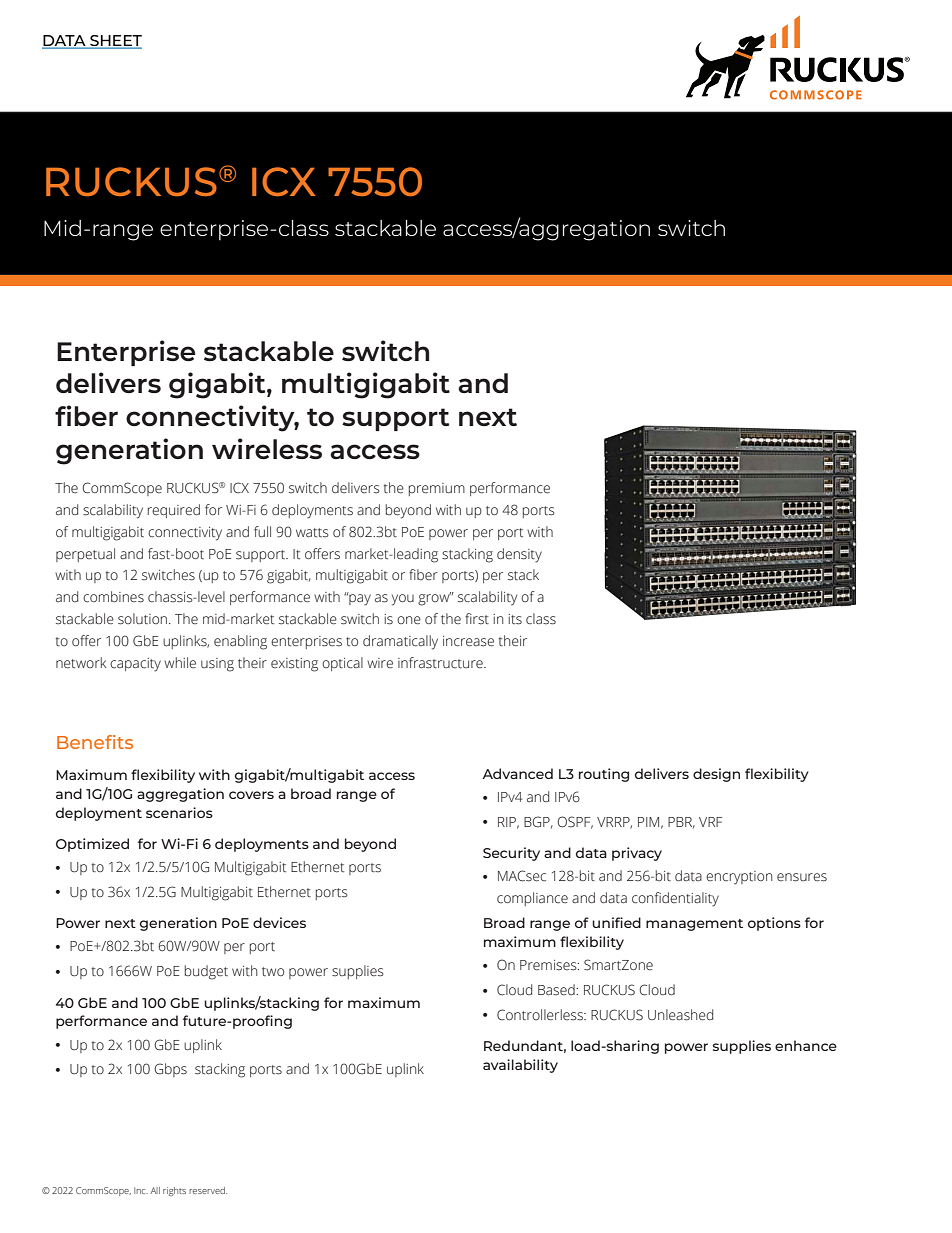  Describe the element at coordinates (174, 511) in the page. I see `required` at that location.
